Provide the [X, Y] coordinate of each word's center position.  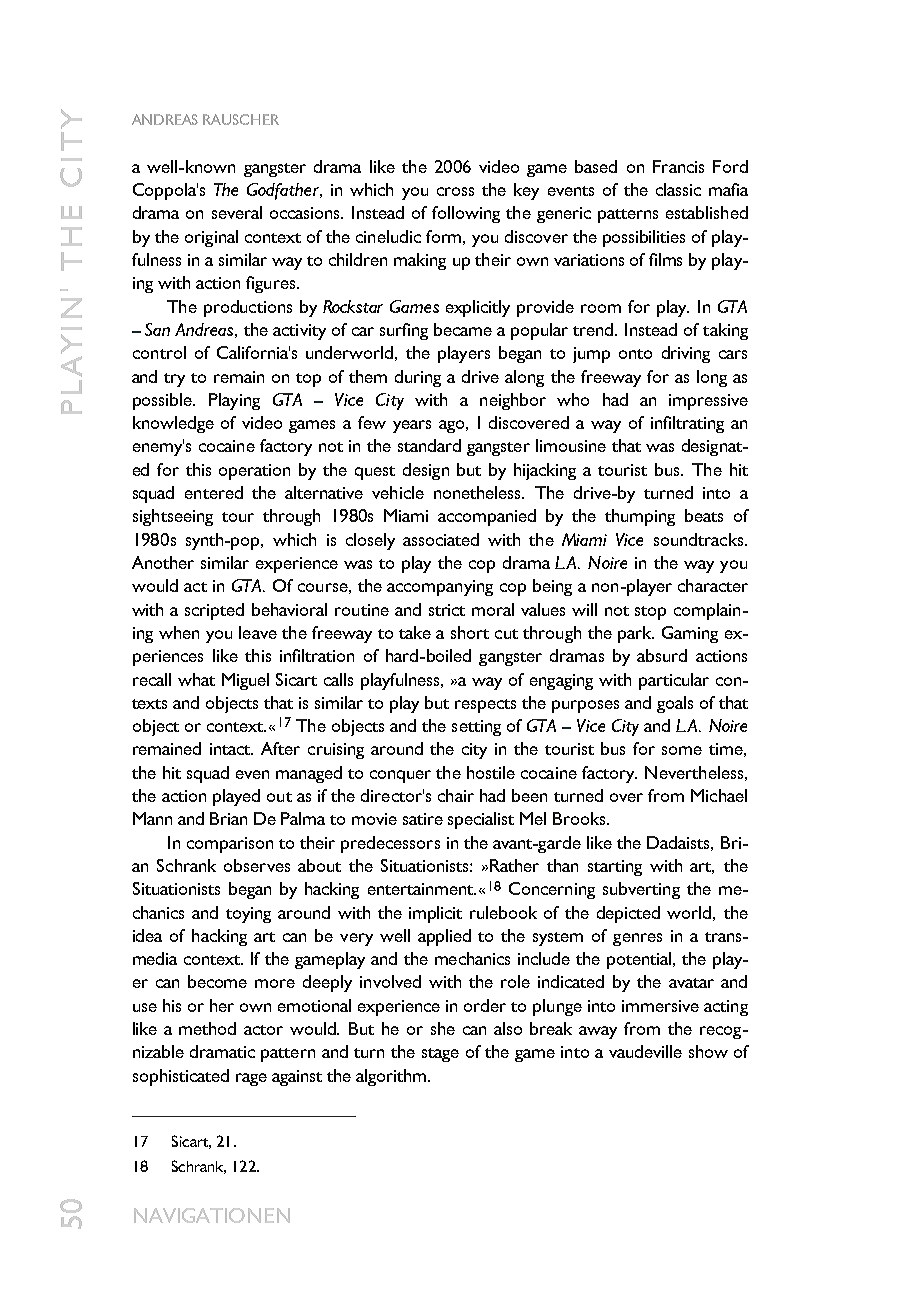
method [207, 1028]
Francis [678, 166]
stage [440, 1055]
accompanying [440, 588]
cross [455, 191]
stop [650, 613]
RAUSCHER [241, 119]
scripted [214, 611]
